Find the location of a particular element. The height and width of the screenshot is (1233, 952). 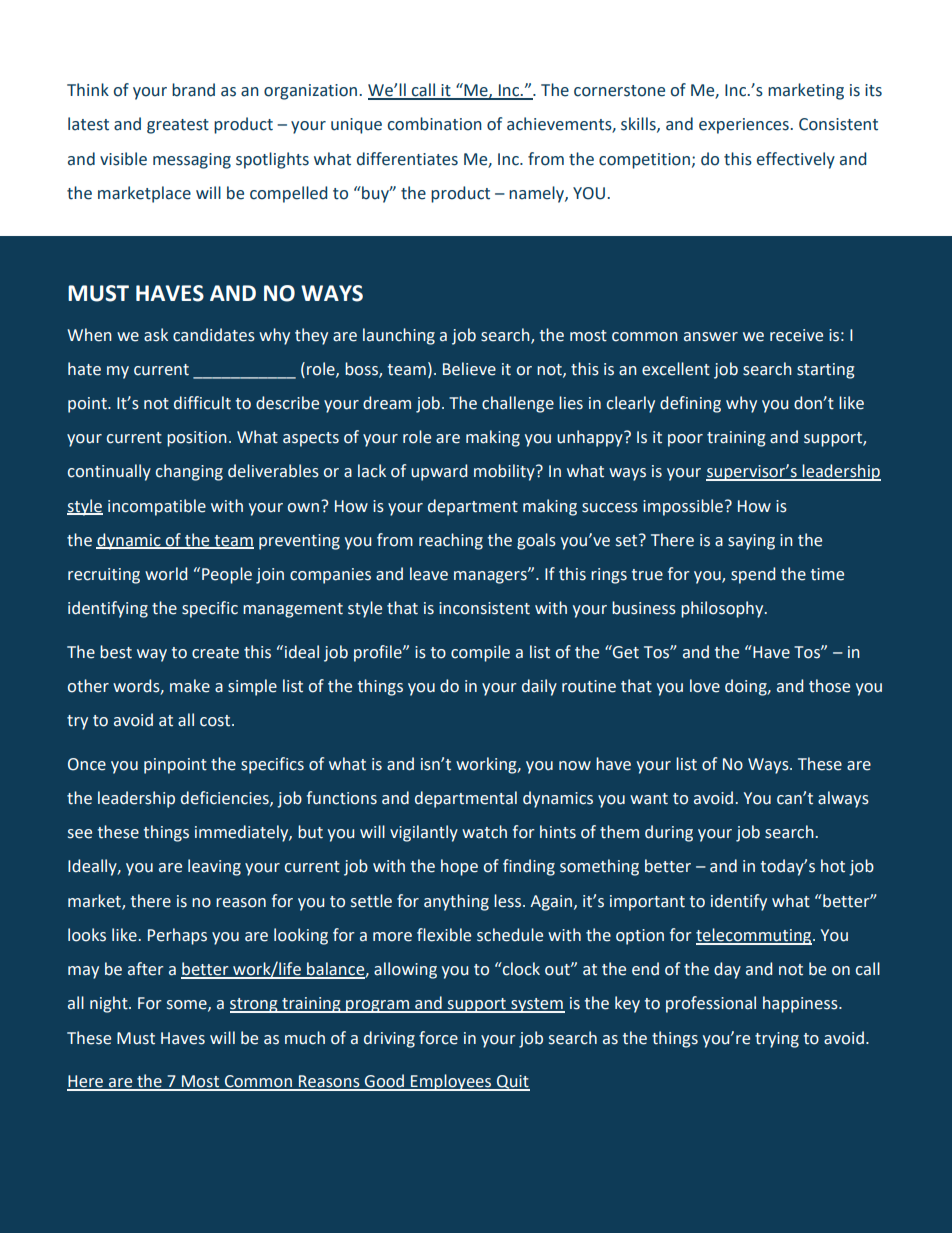

night is located at coordinates (110, 1004).
